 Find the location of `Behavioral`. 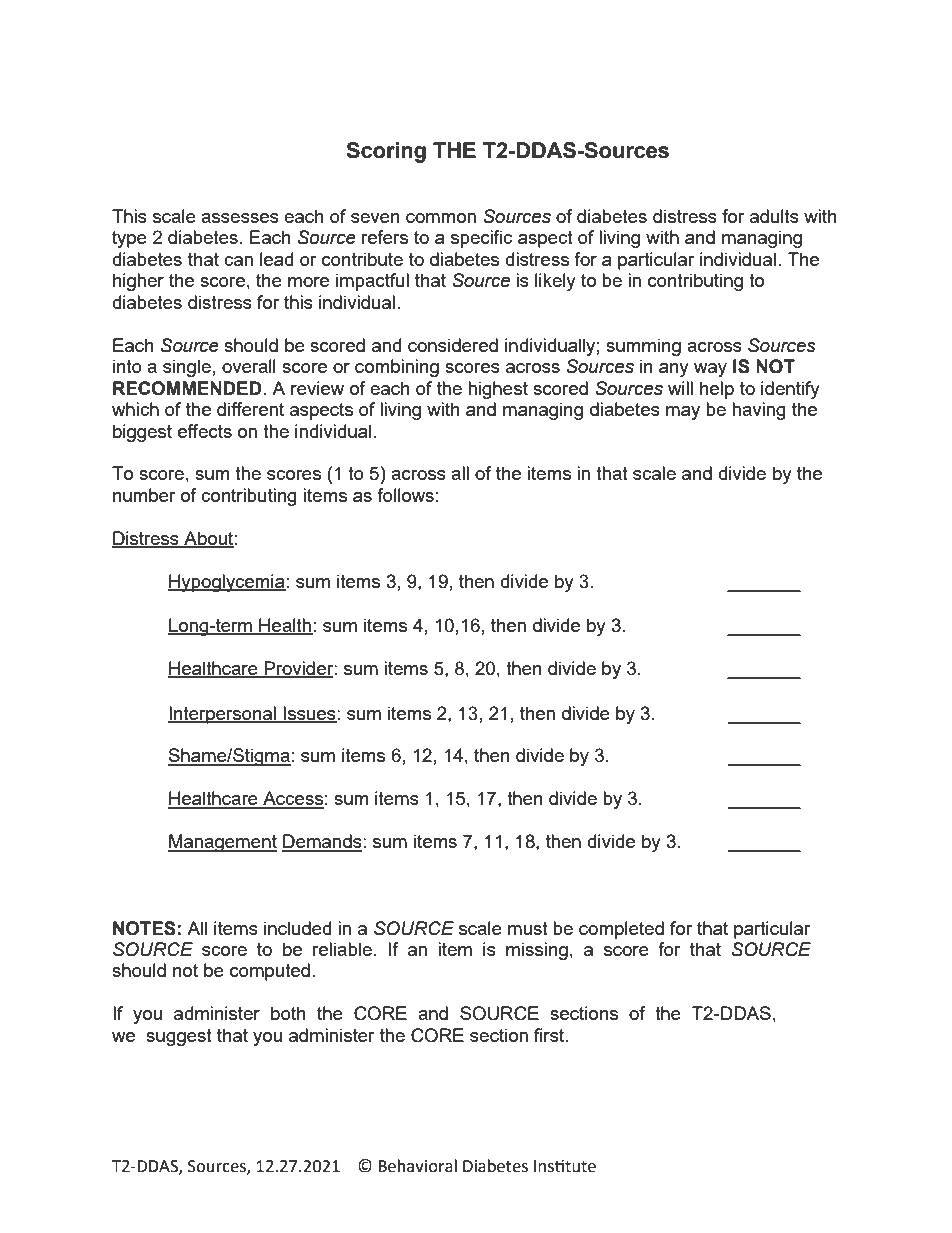

Behavioral is located at coordinates (417, 1166).
